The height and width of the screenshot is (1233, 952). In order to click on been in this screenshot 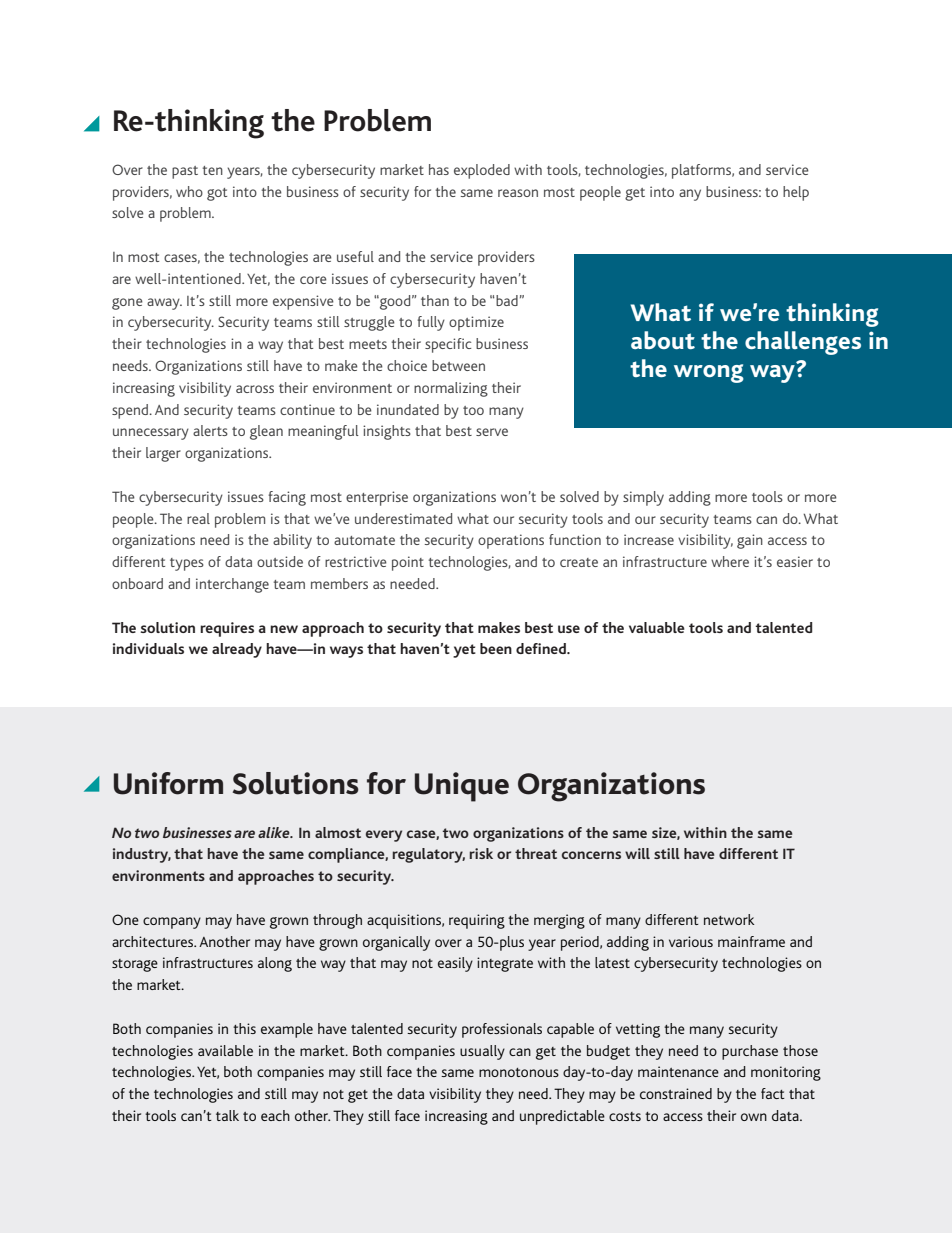, I will do `click(496, 648)`.
